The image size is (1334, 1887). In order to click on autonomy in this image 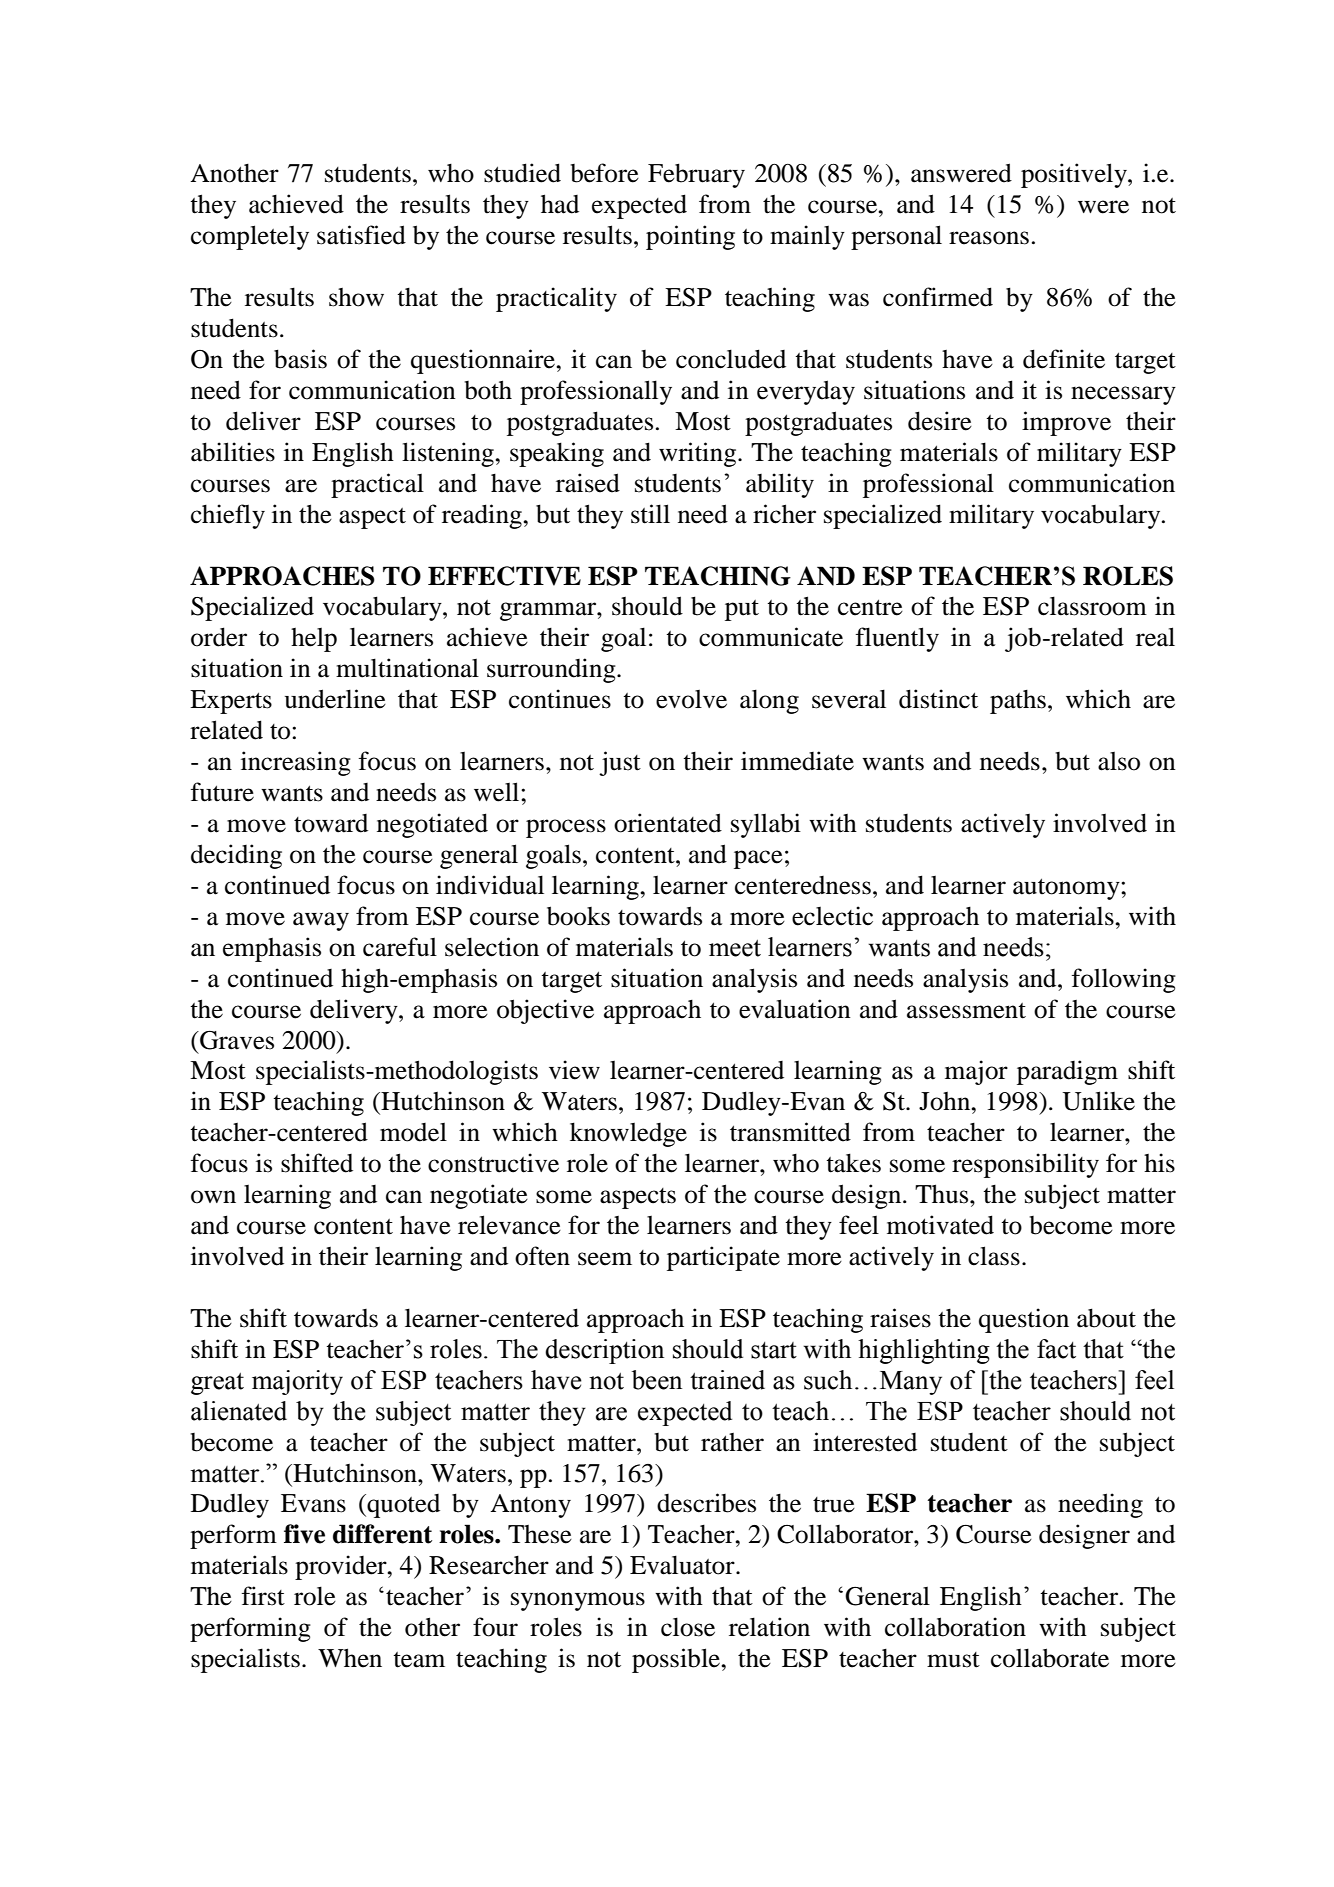, I will do `click(1067, 889)`.
